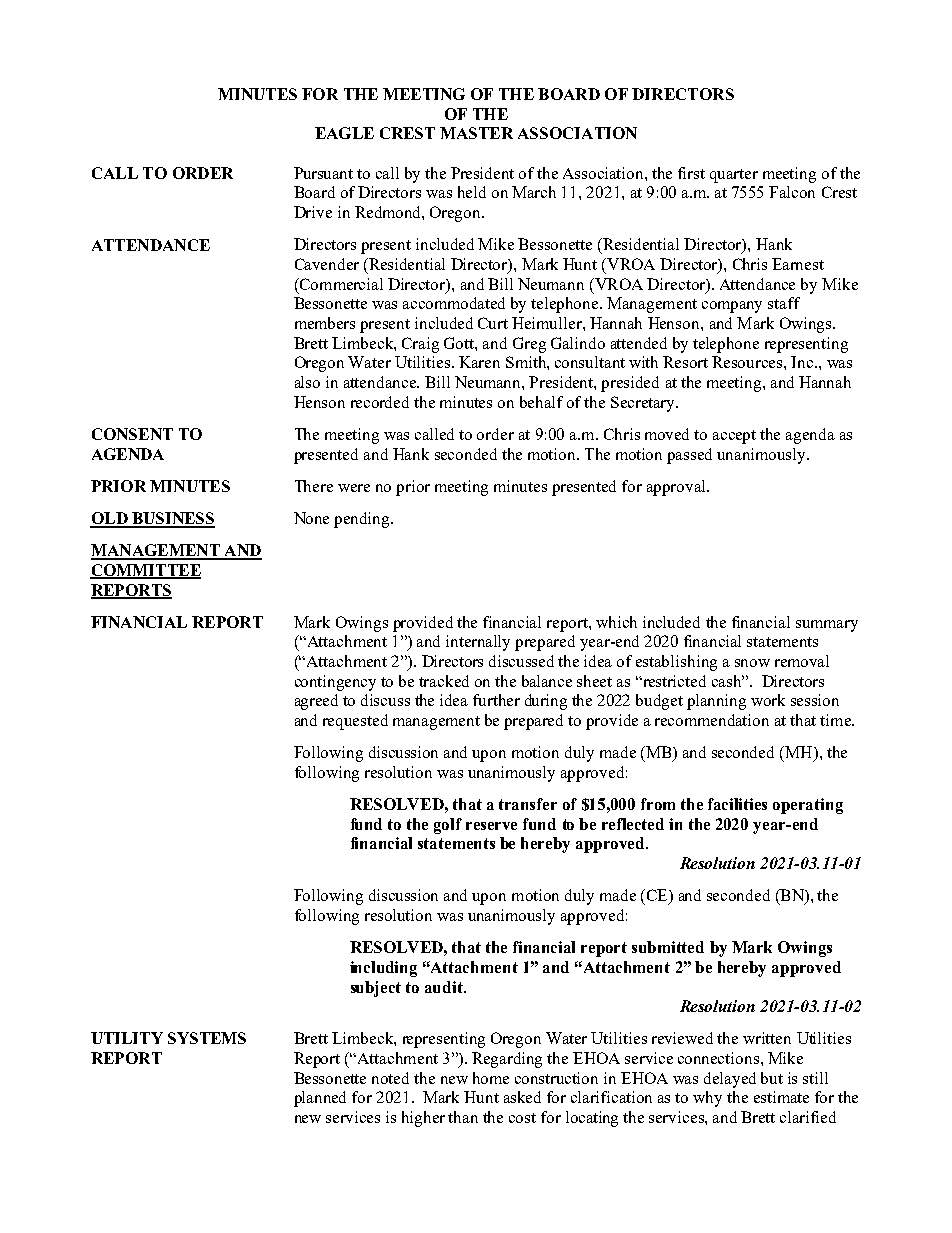 This document has height=1233, width=952. What do you see at coordinates (491, 826) in the document?
I see `reserve` at bounding box center [491, 826].
